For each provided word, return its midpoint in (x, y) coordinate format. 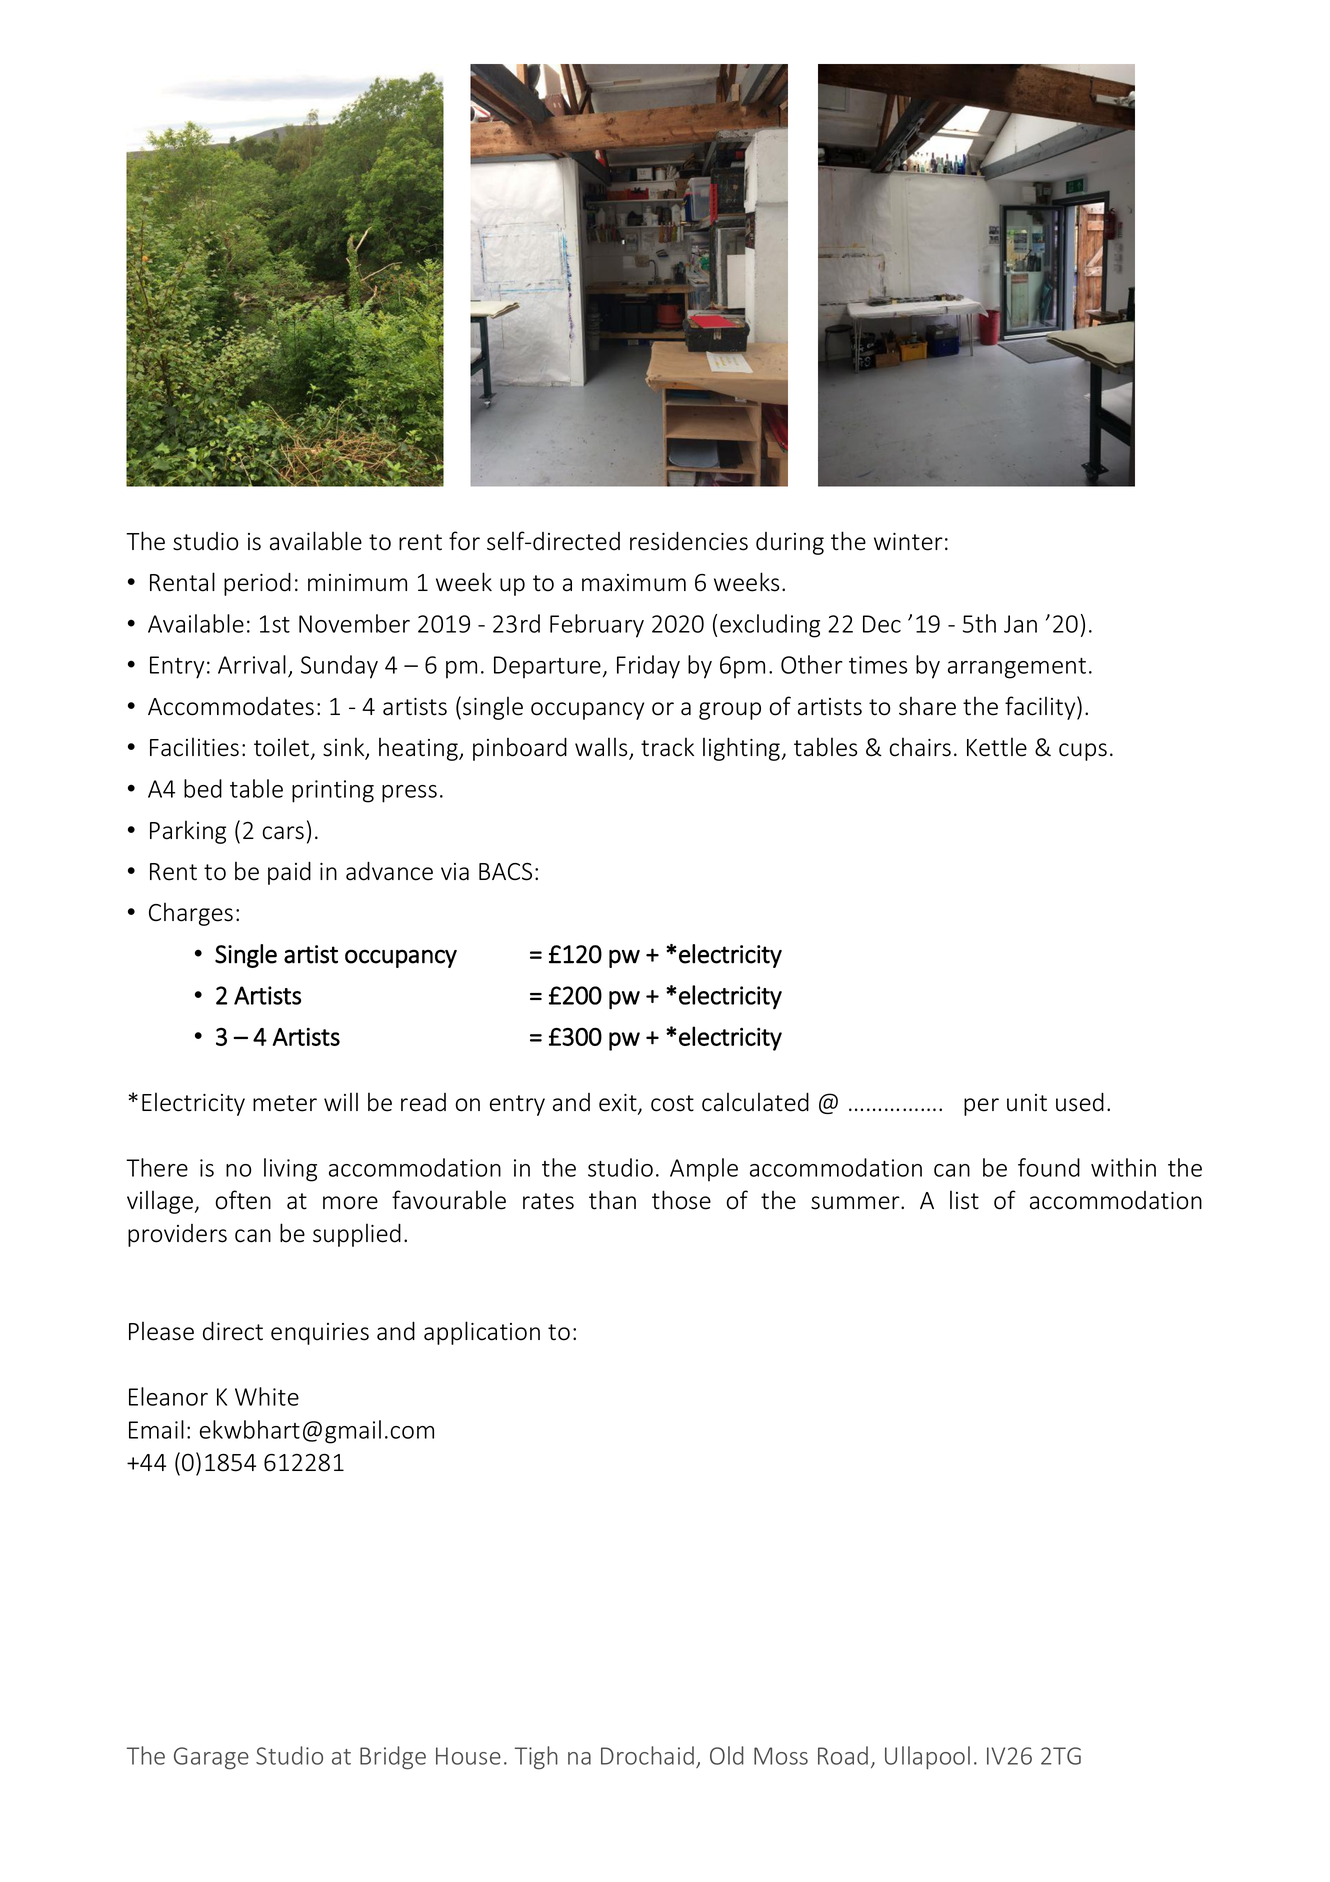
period (257, 584)
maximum (634, 583)
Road (843, 1755)
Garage (211, 1758)
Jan (1020, 624)
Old (727, 1755)
